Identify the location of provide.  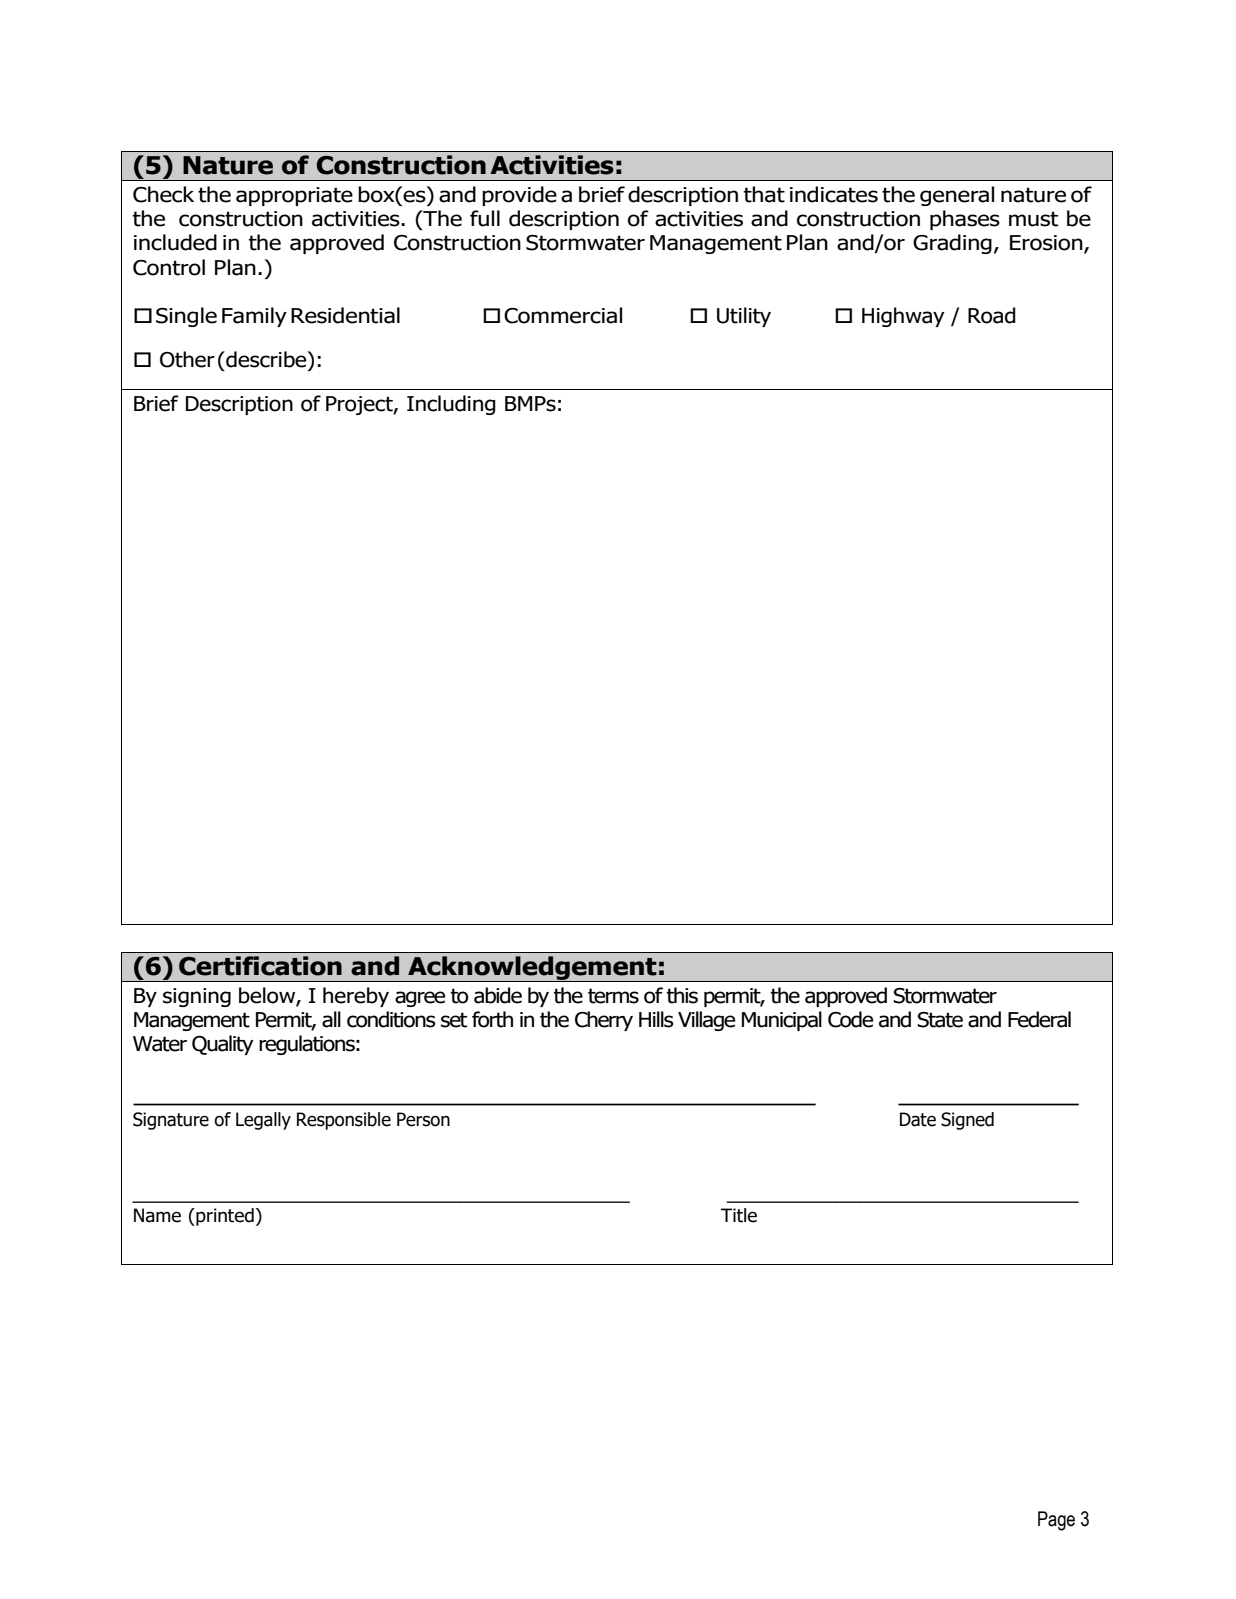
(519, 196).
